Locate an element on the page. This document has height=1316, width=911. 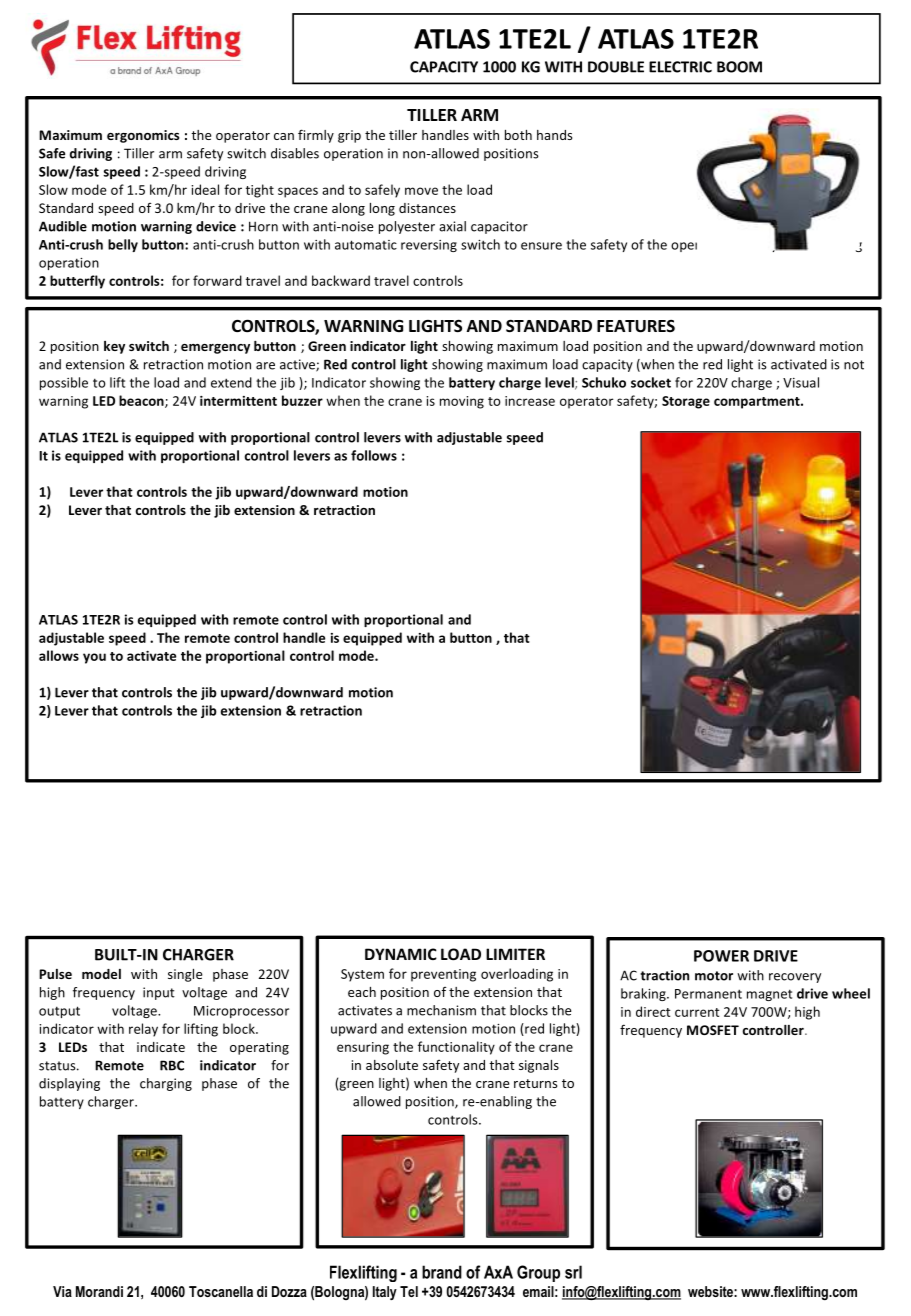
brand is located at coordinates (442, 1272).
